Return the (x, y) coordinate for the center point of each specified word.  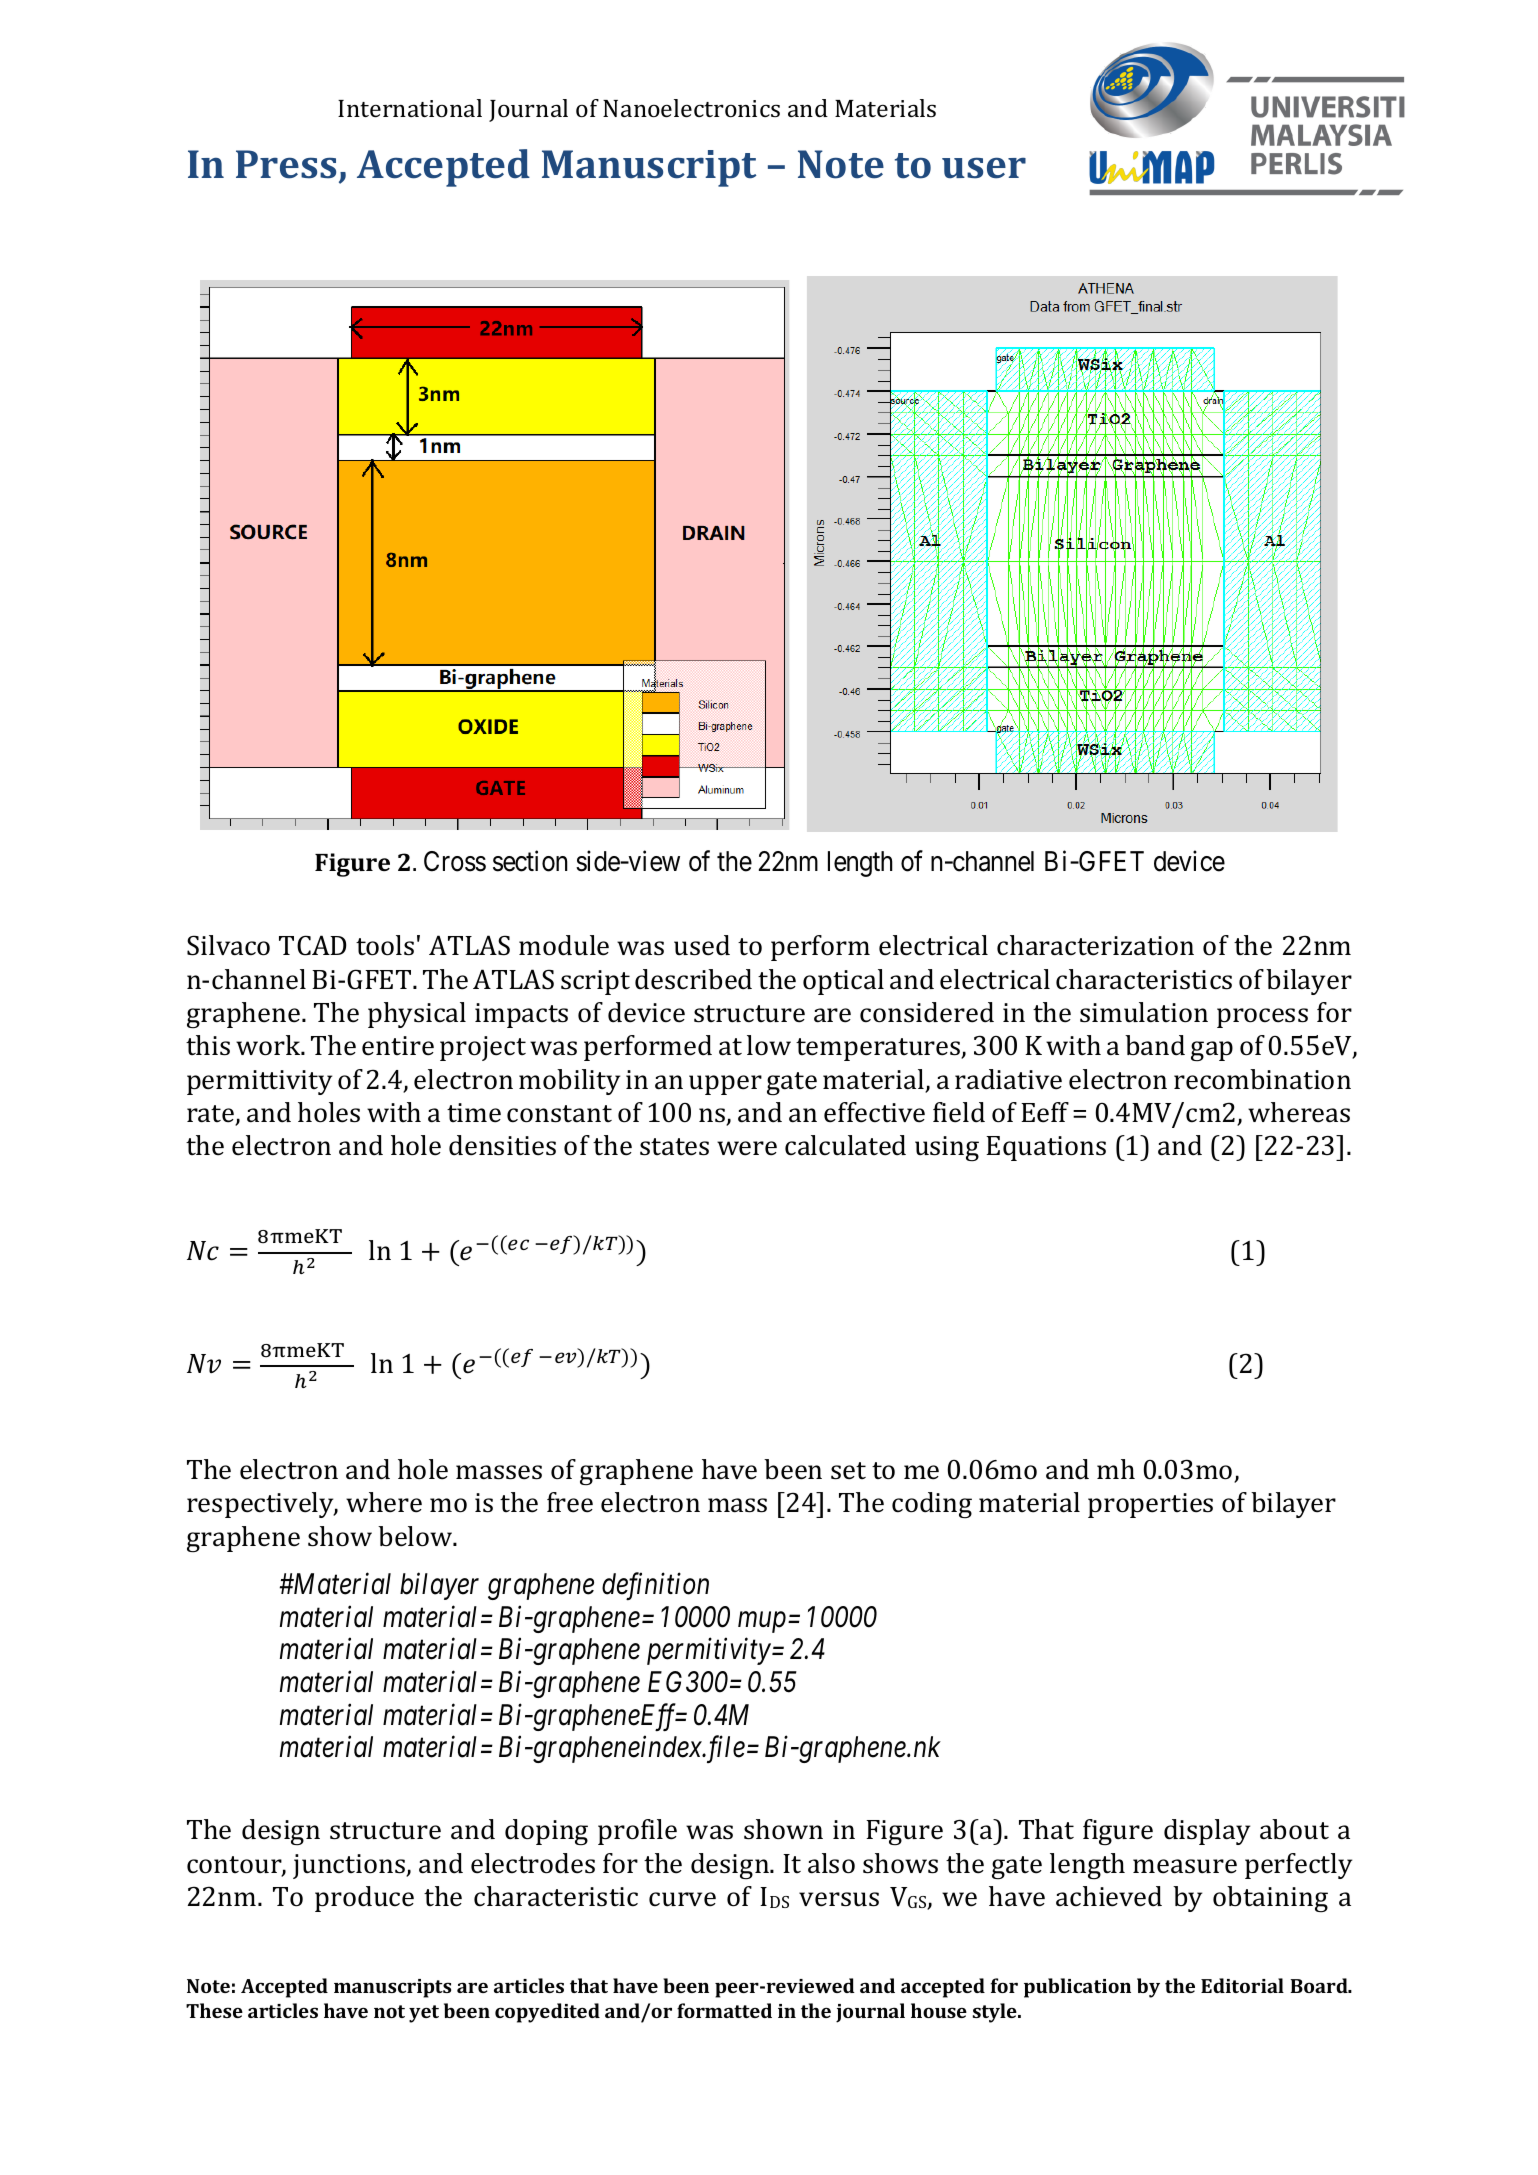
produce (364, 1899)
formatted (724, 2010)
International (410, 108)
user (984, 168)
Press (286, 164)
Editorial (1242, 1985)
